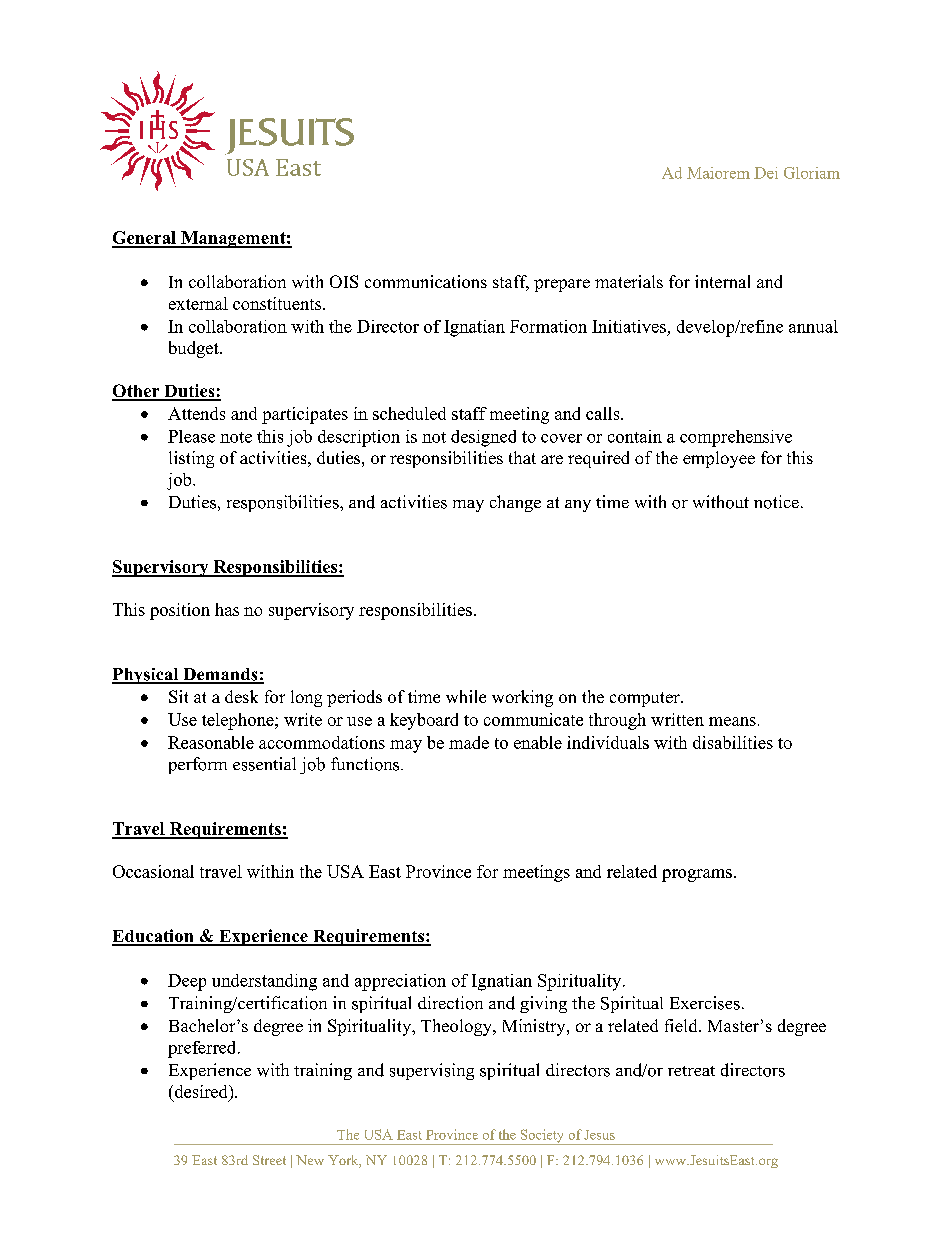 The height and width of the document is (1233, 952). What do you see at coordinates (145, 239) in the document?
I see `General` at bounding box center [145, 239].
